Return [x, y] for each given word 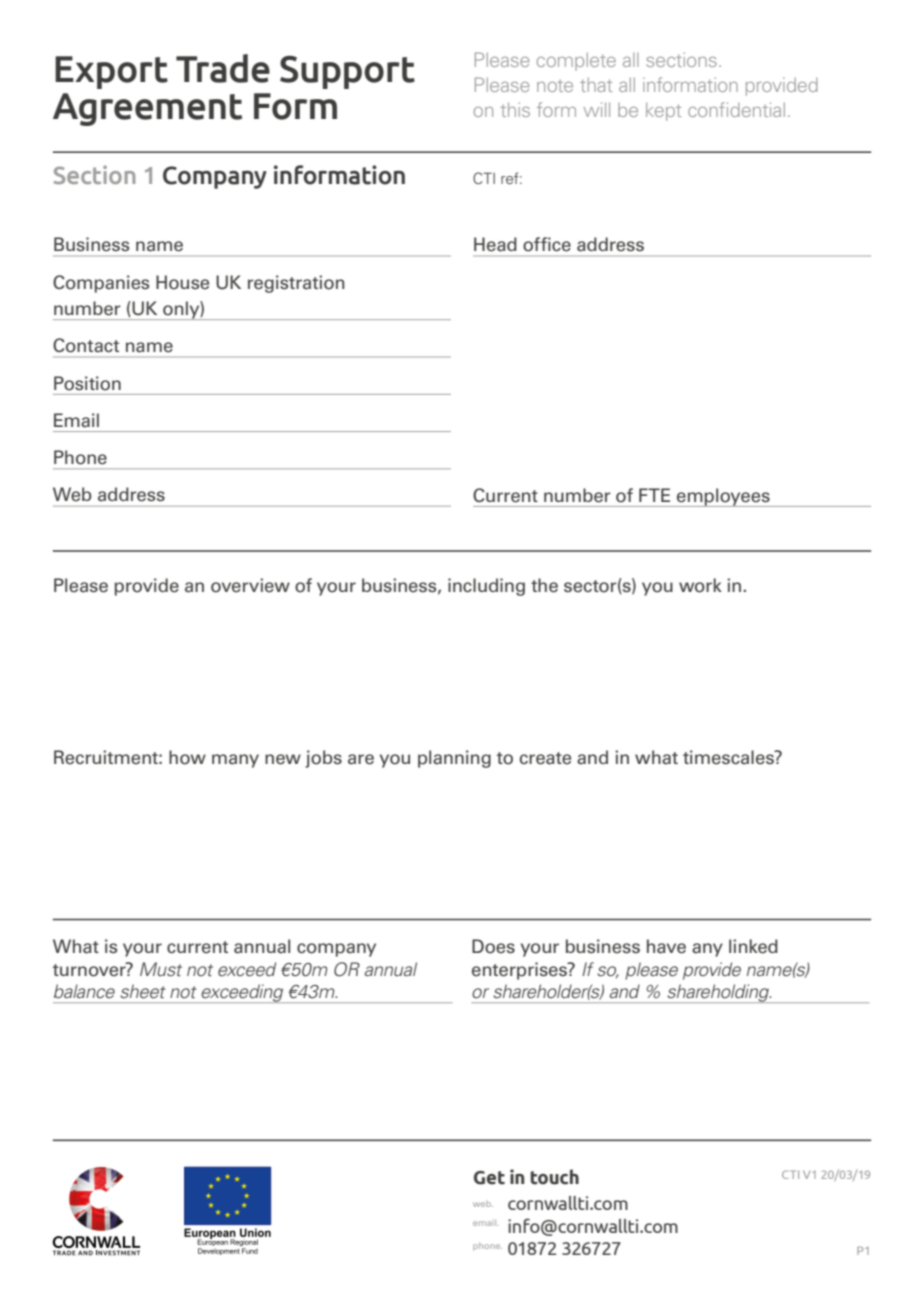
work [700, 585]
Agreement [147, 109]
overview [250, 585]
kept [663, 111]
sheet [143, 991]
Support [347, 72]
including [486, 587]
